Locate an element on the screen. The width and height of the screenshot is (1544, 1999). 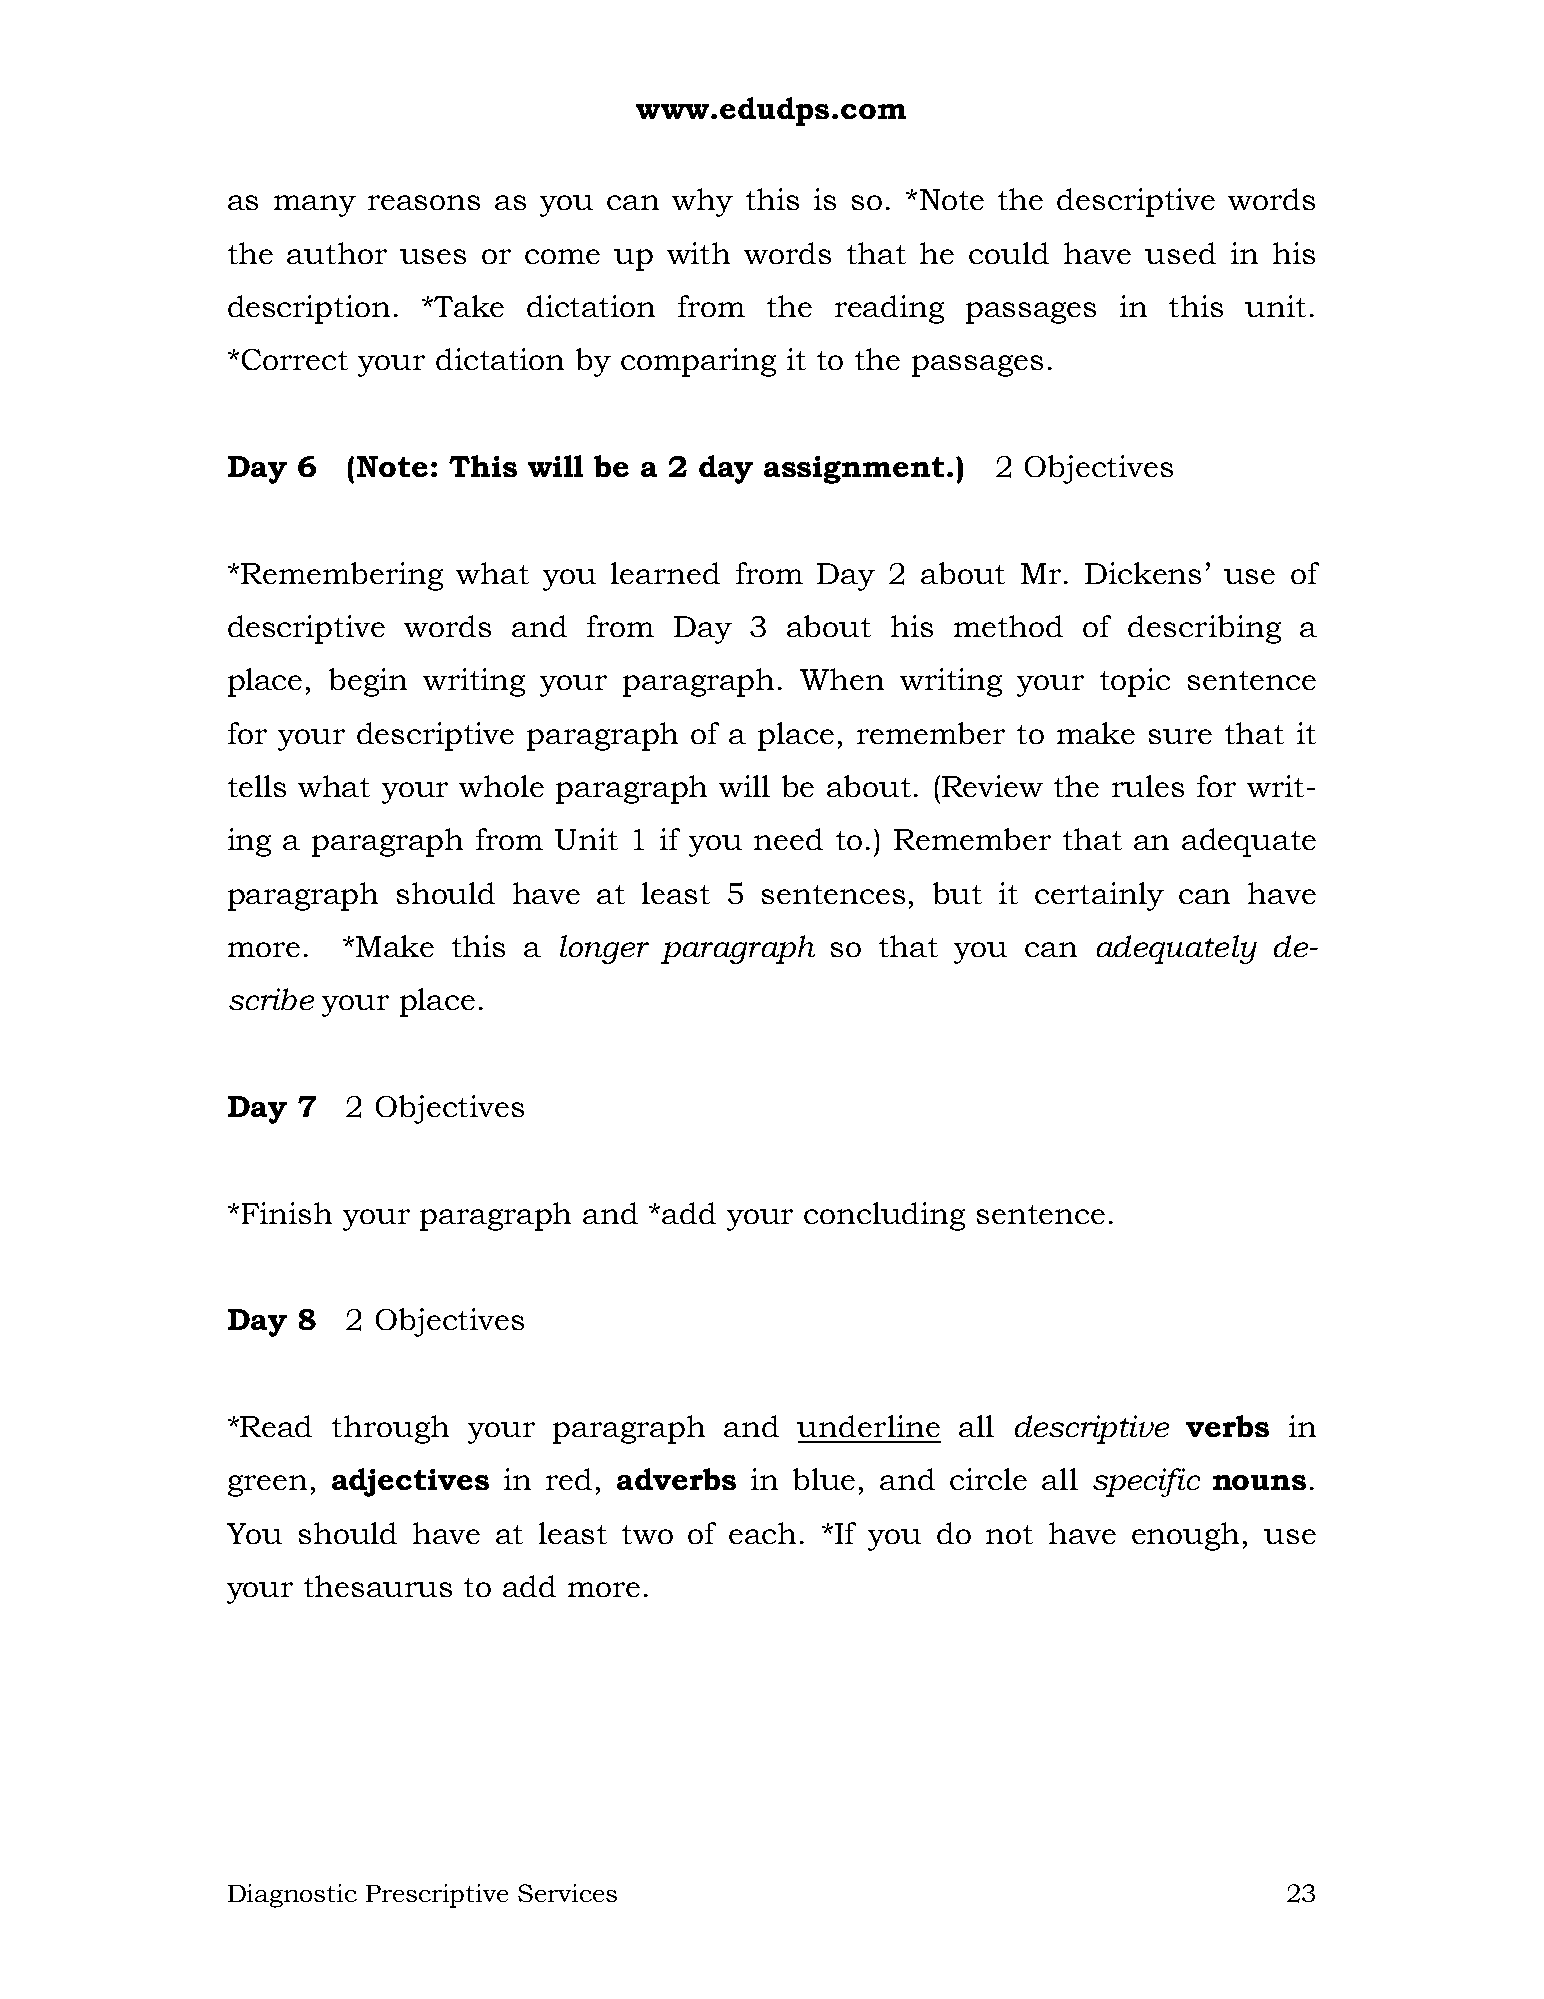
certainly is located at coordinates (1099, 896).
